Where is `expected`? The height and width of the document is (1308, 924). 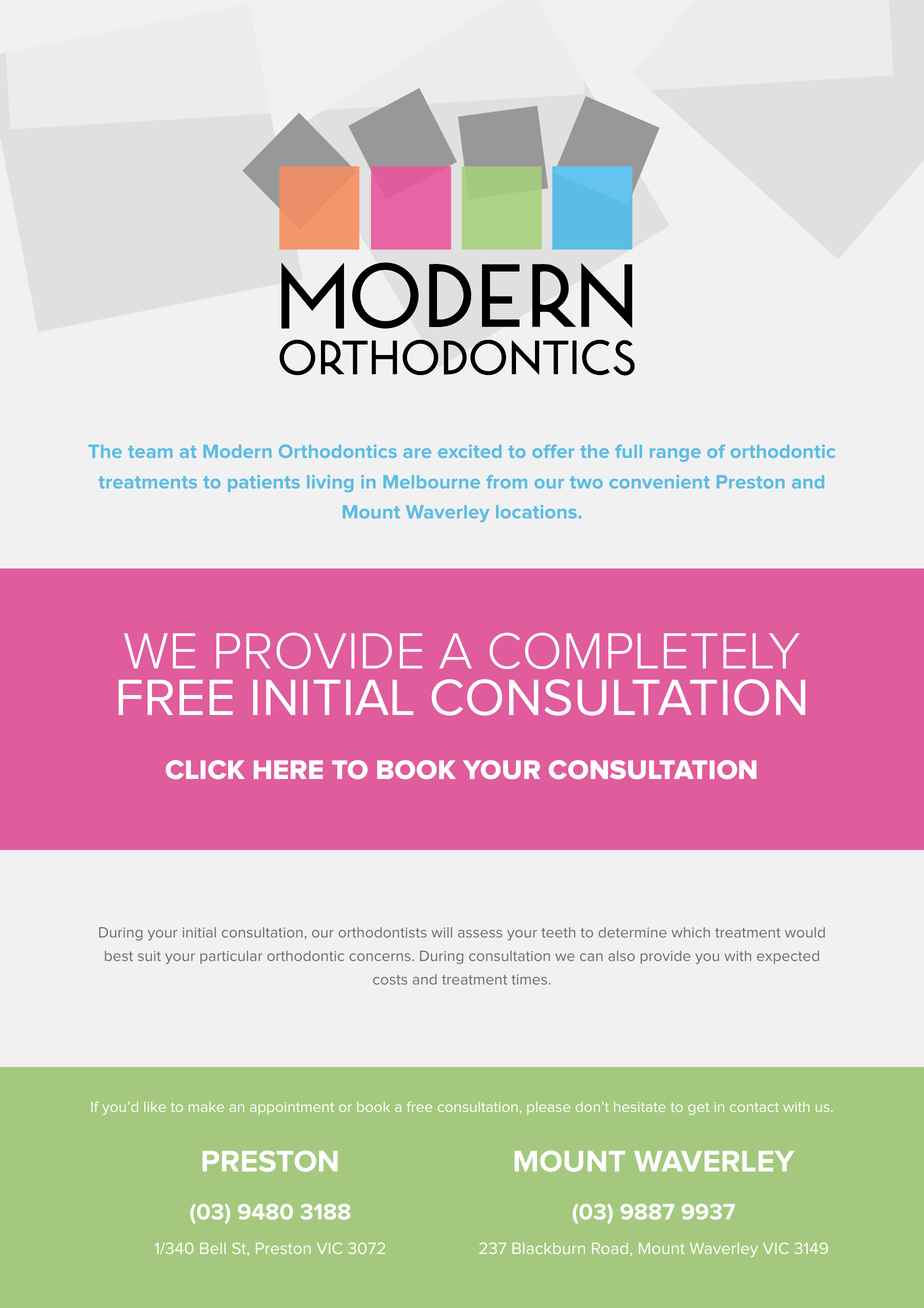
expected is located at coordinates (788, 957).
